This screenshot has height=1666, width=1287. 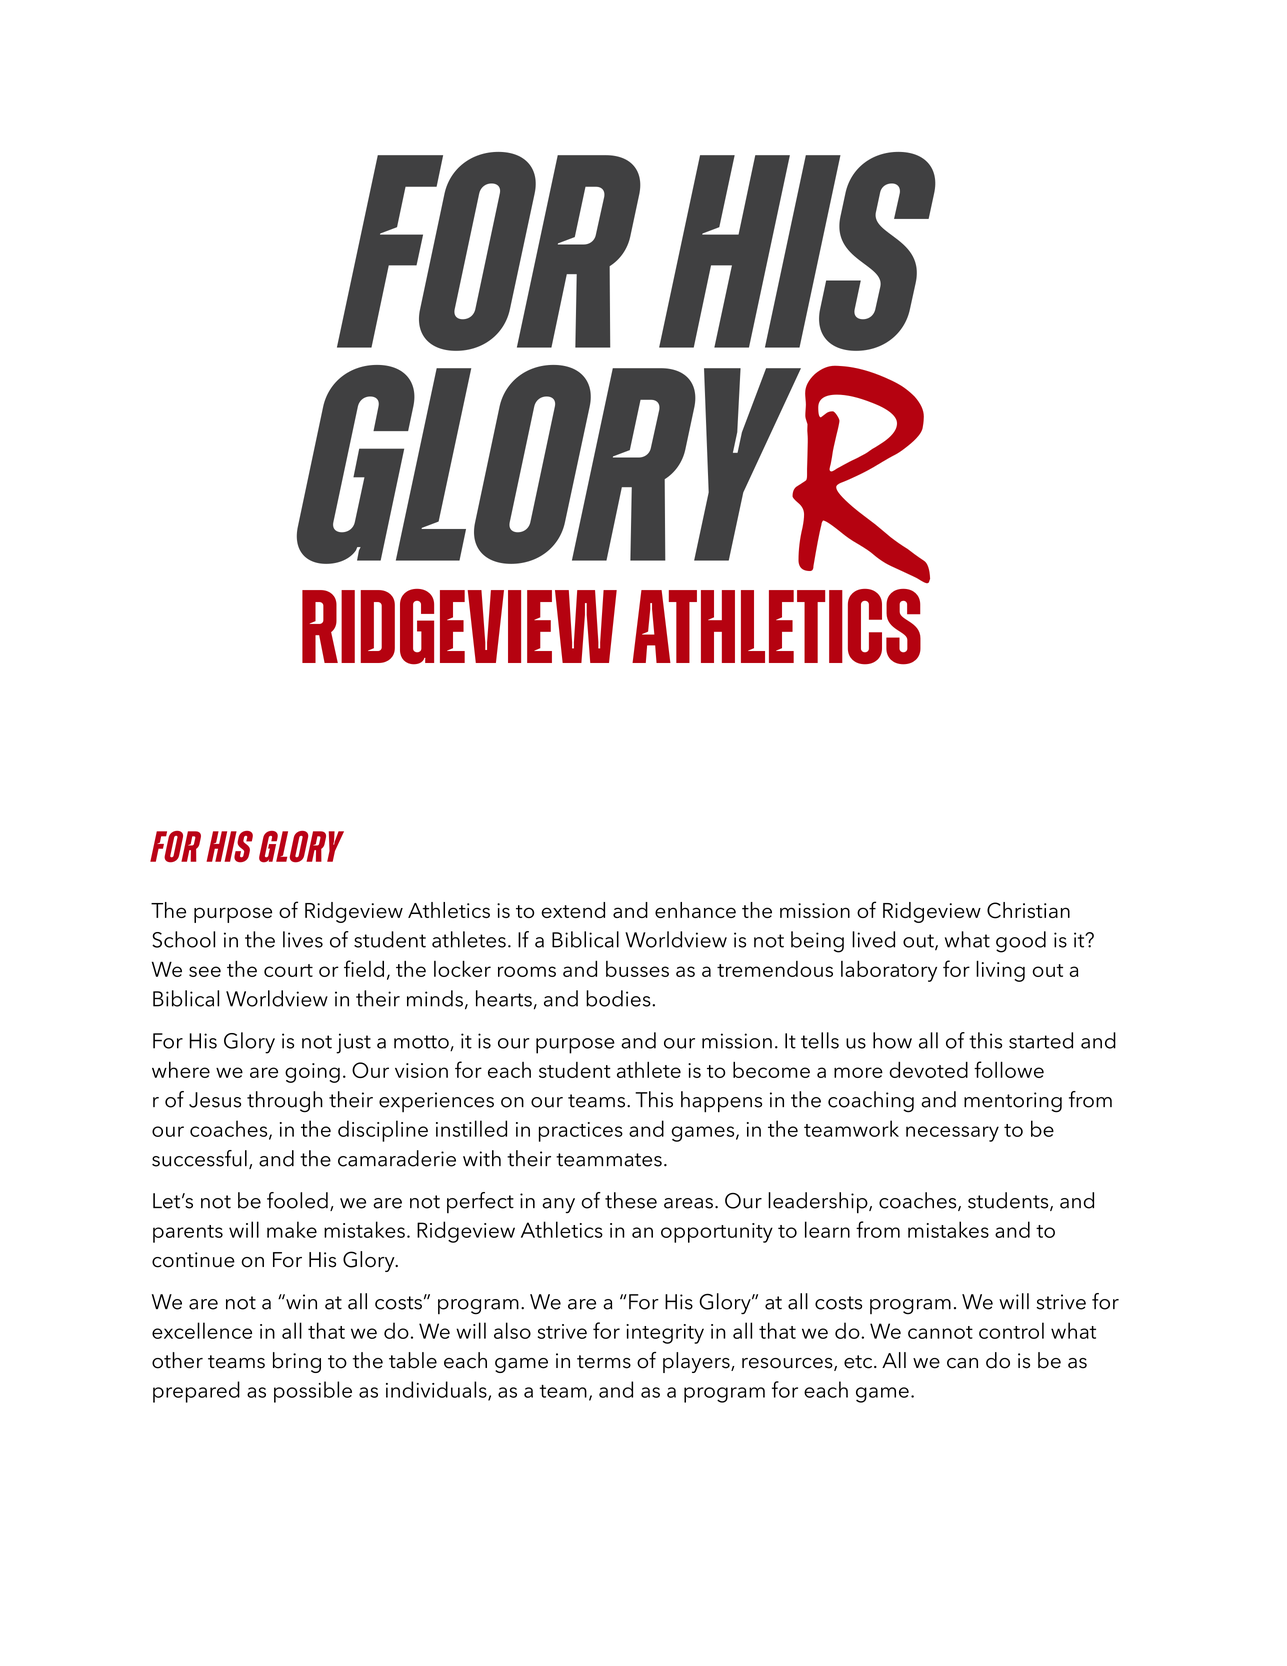 What do you see at coordinates (558, 1205) in the screenshot?
I see `any` at bounding box center [558, 1205].
